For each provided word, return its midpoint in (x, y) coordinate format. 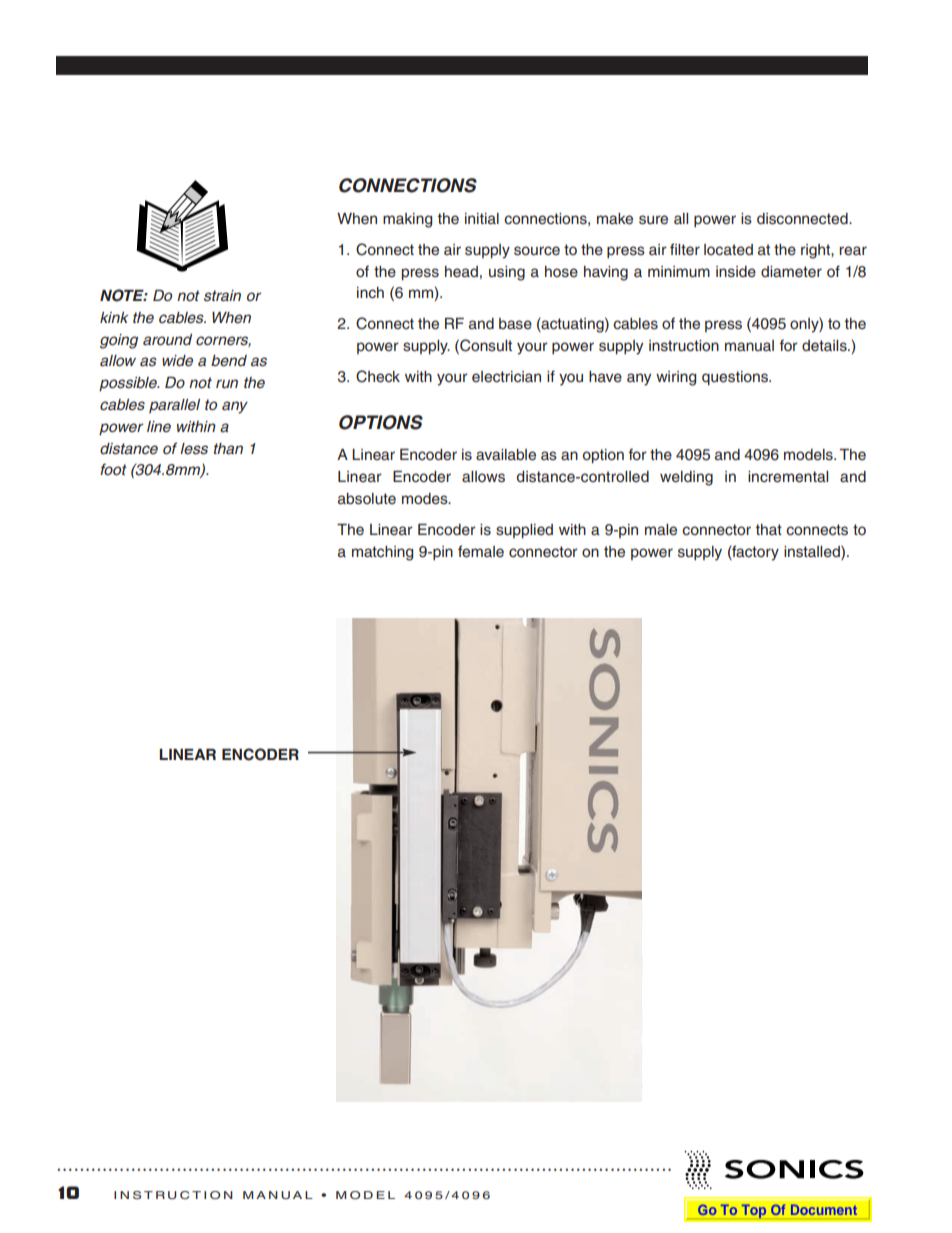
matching (382, 553)
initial (482, 219)
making (407, 220)
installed (813, 551)
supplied (524, 531)
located (728, 250)
